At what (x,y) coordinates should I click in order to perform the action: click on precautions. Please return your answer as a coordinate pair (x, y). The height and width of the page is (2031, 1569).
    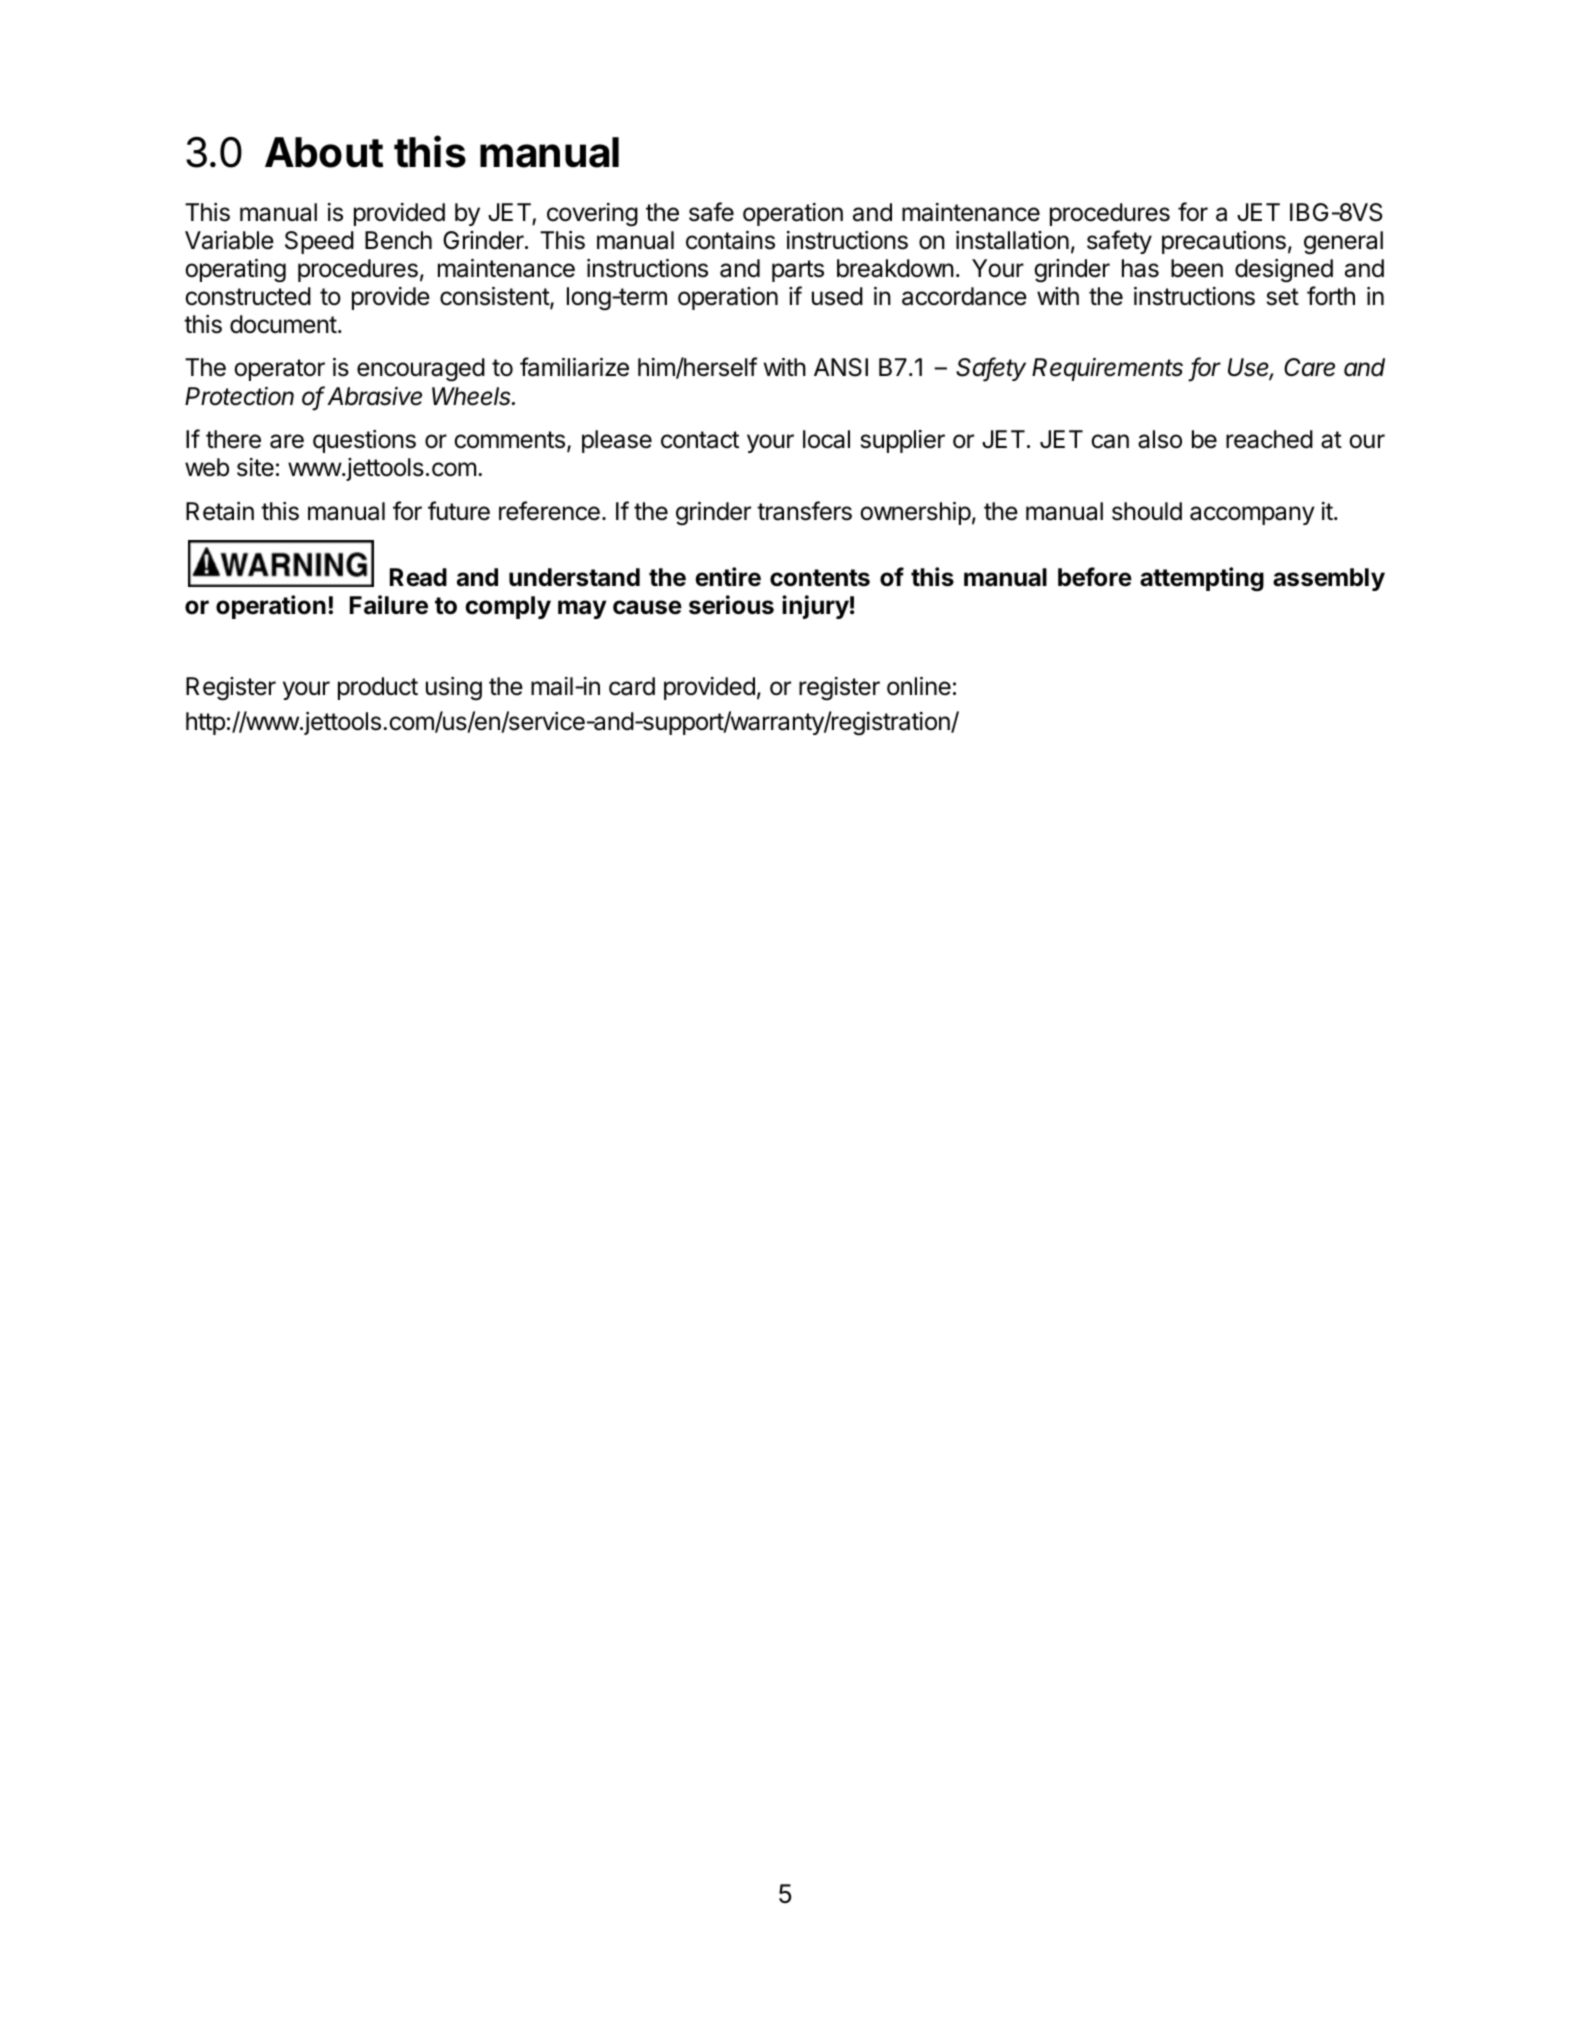
    Looking at the image, I should click on (1224, 242).
